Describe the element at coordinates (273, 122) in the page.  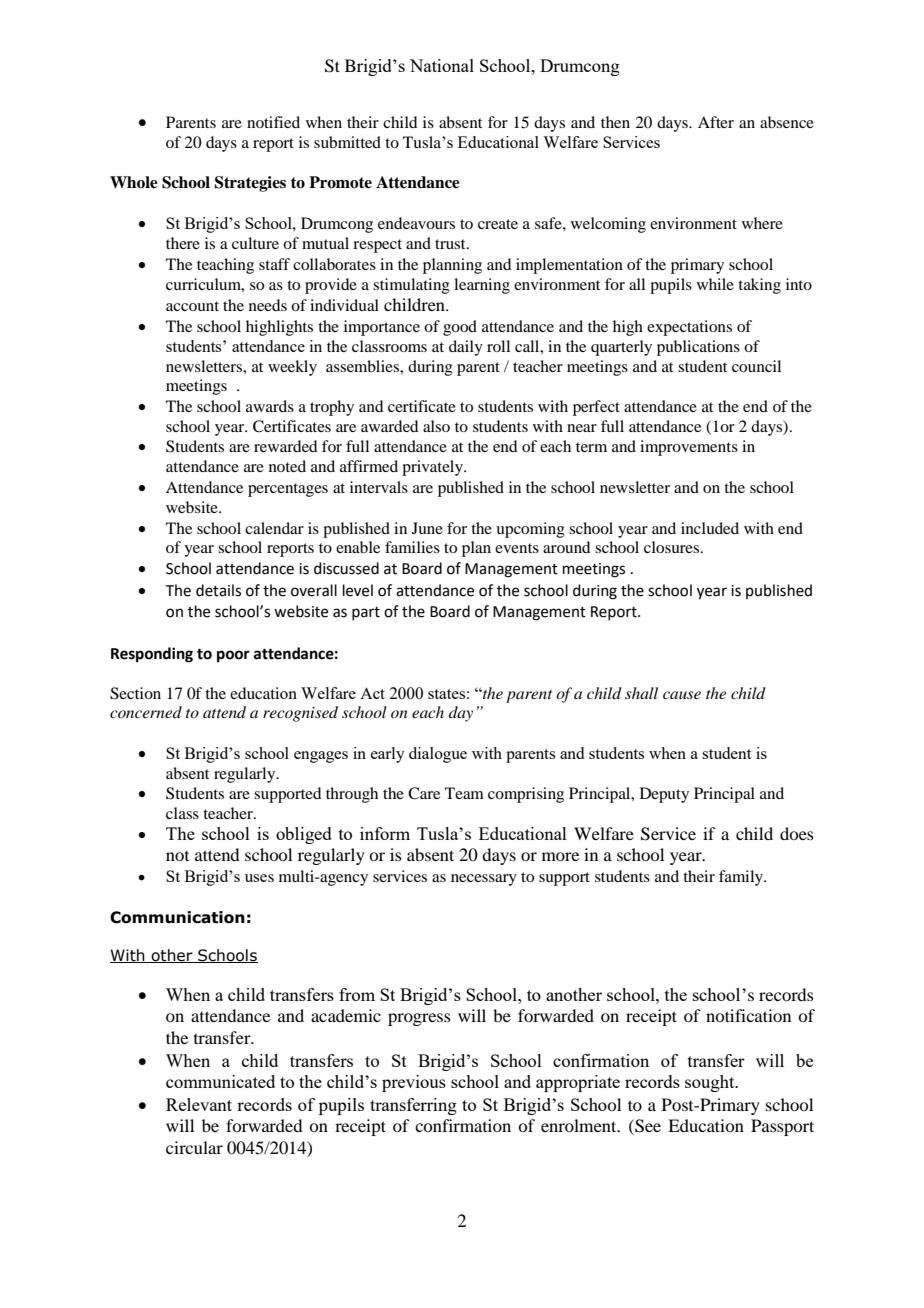
I see `notified` at that location.
